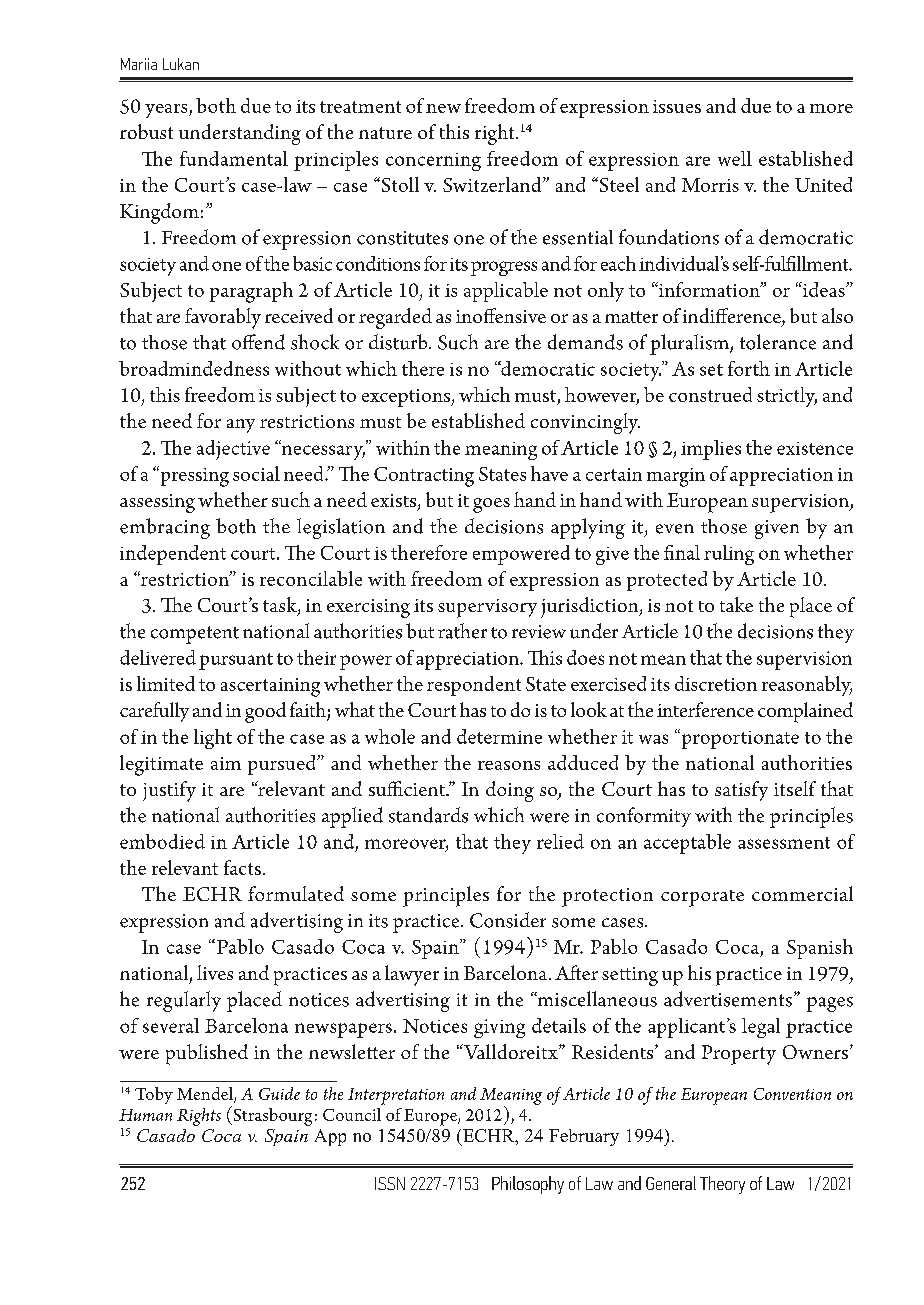  What do you see at coordinates (236, 661) in the screenshot?
I see `pursuant` at bounding box center [236, 661].
